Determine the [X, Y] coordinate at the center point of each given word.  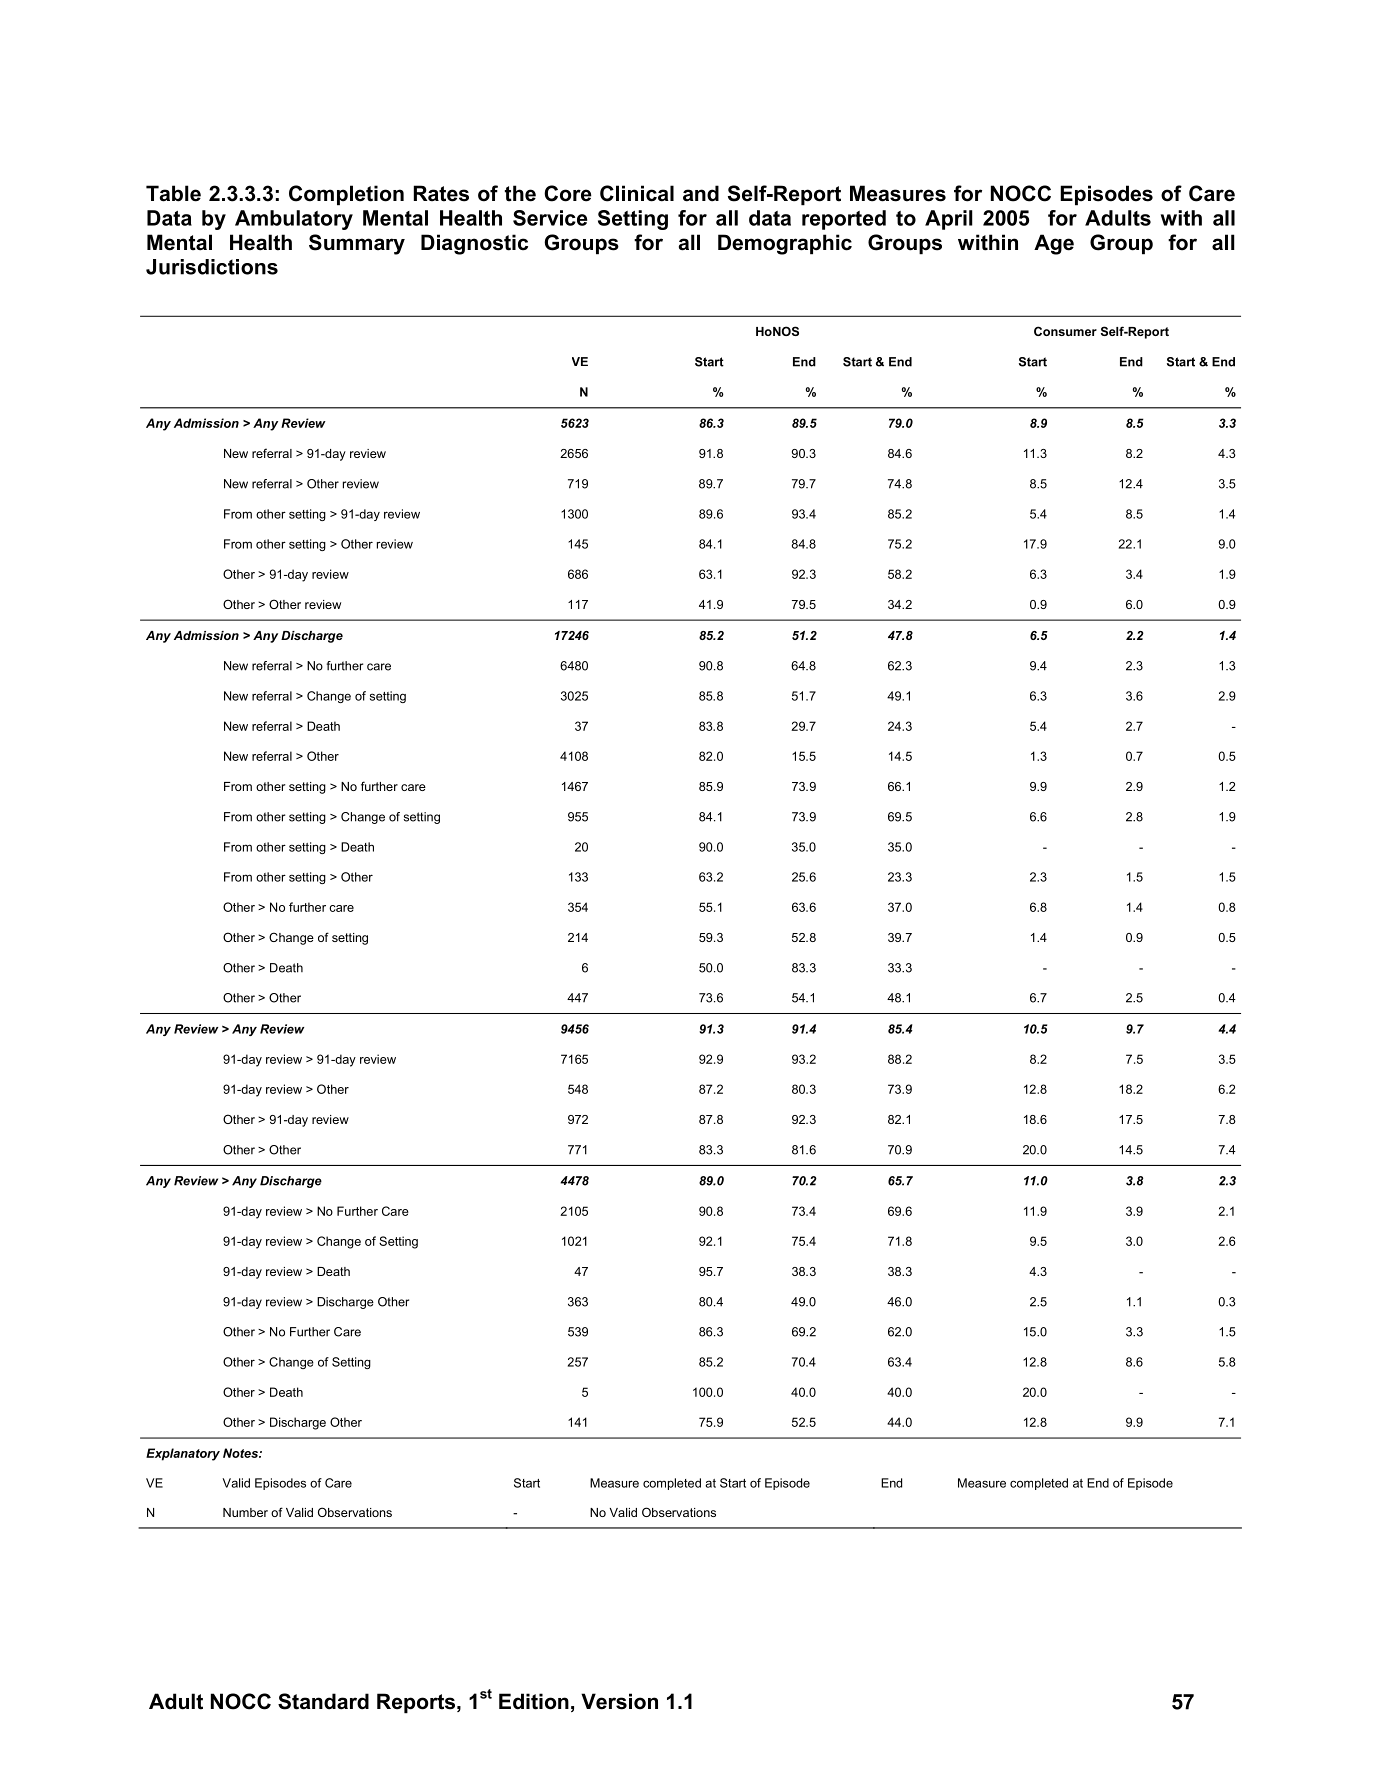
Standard [323, 1701]
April [949, 220]
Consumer [1065, 331]
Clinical [637, 193]
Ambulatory [294, 220]
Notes [241, 1453]
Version [619, 1701]
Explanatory [183, 1454]
